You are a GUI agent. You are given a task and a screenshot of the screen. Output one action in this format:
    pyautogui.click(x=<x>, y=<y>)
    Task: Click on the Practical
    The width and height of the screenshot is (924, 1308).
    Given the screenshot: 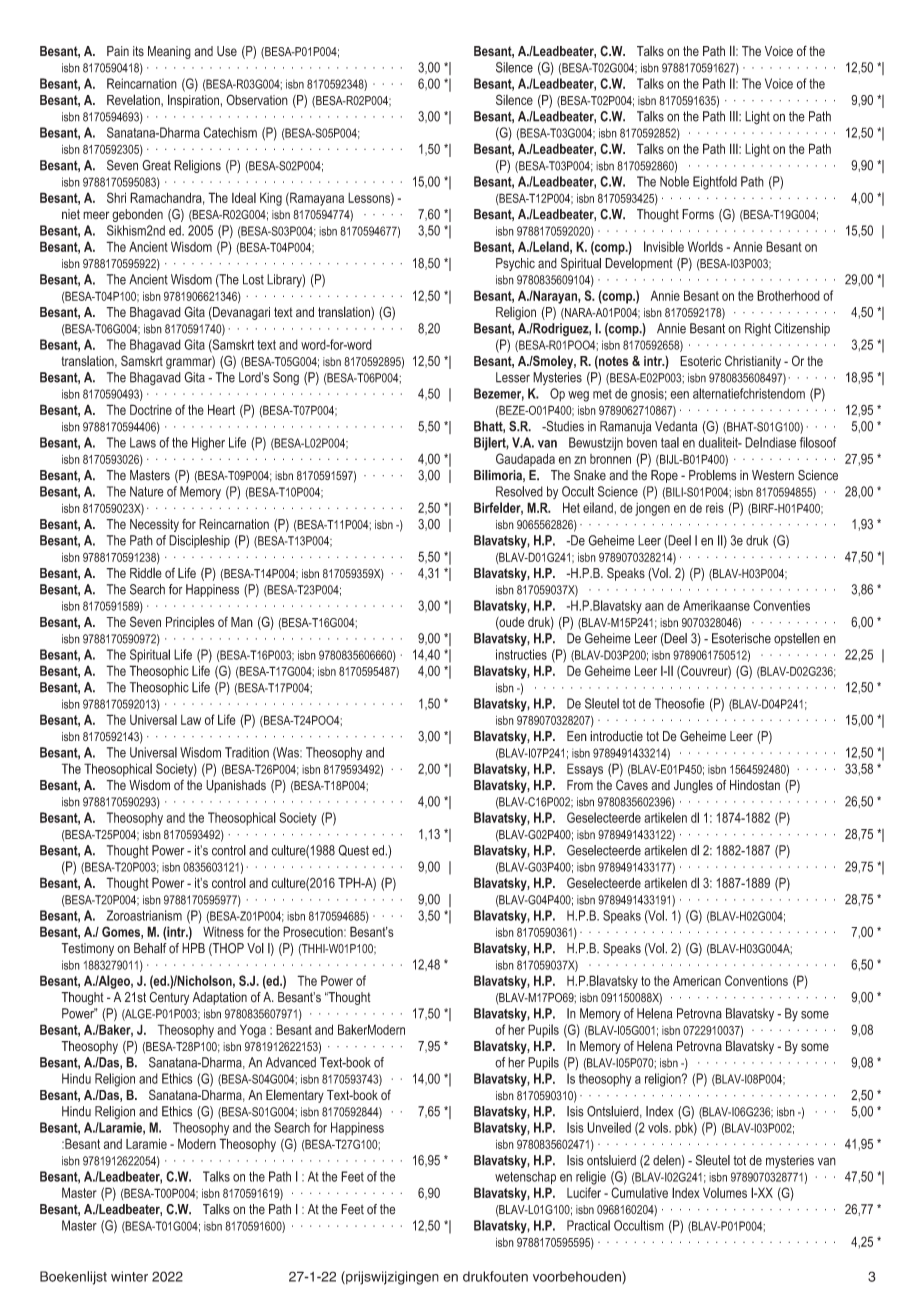 What is the action you would take?
    pyautogui.click(x=588, y=1225)
